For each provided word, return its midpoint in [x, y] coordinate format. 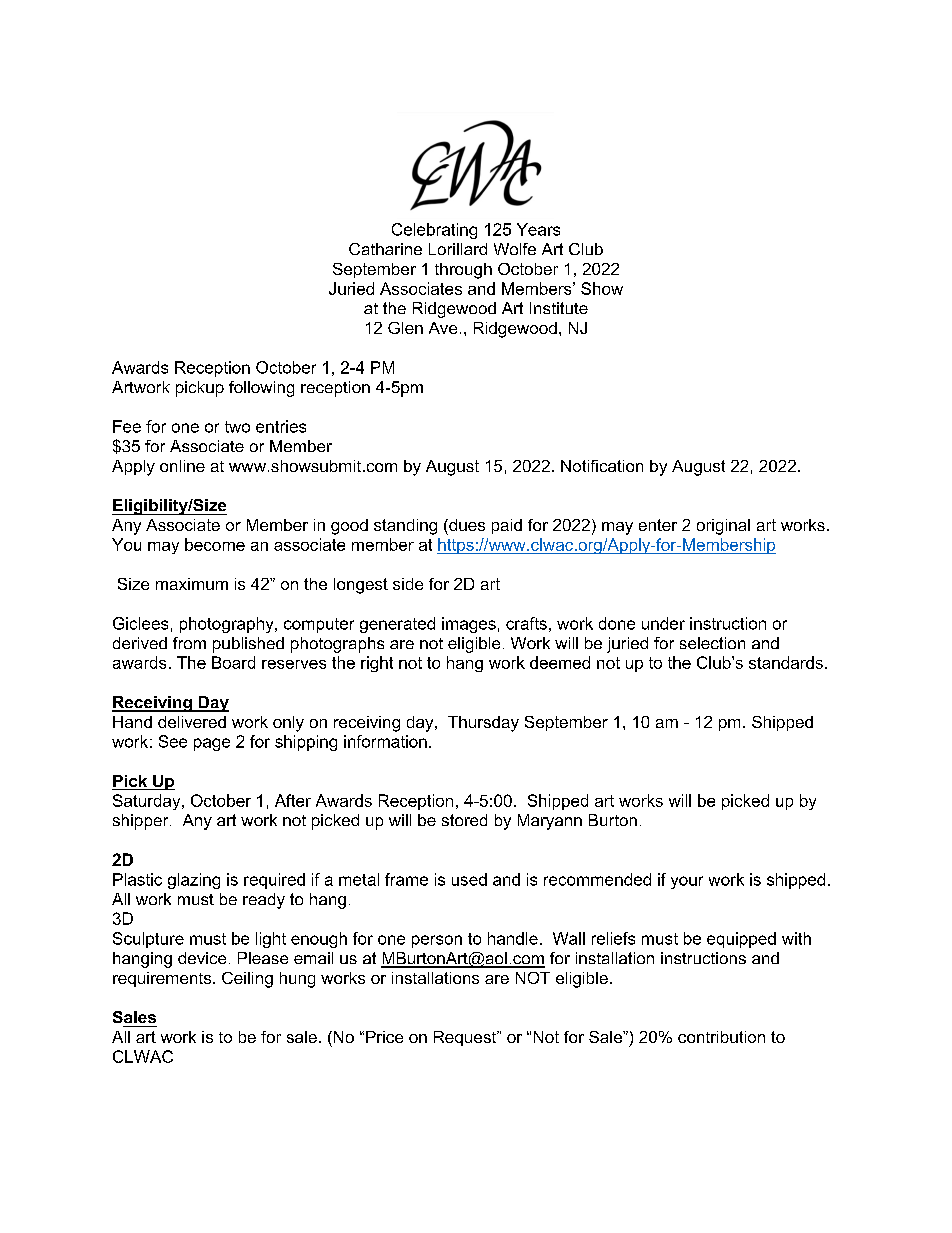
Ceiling [247, 980]
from [189, 643]
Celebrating [434, 231]
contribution [721, 1037]
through [463, 271]
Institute [559, 308]
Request [466, 1038]
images [469, 625]
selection [712, 643]
